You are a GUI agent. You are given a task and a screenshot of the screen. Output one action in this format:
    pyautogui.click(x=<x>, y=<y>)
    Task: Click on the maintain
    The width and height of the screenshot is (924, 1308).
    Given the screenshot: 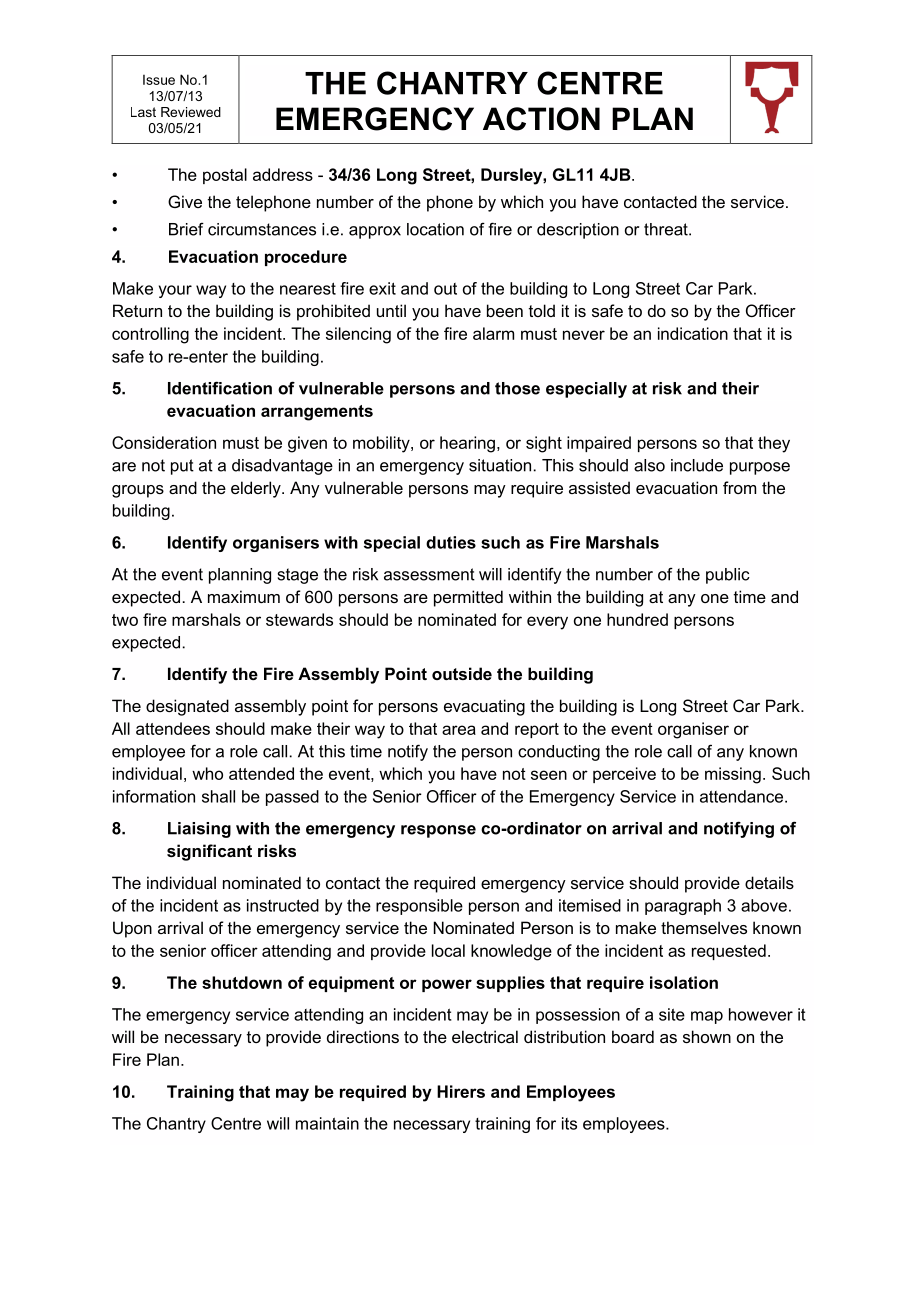 What is the action you would take?
    pyautogui.click(x=327, y=1123)
